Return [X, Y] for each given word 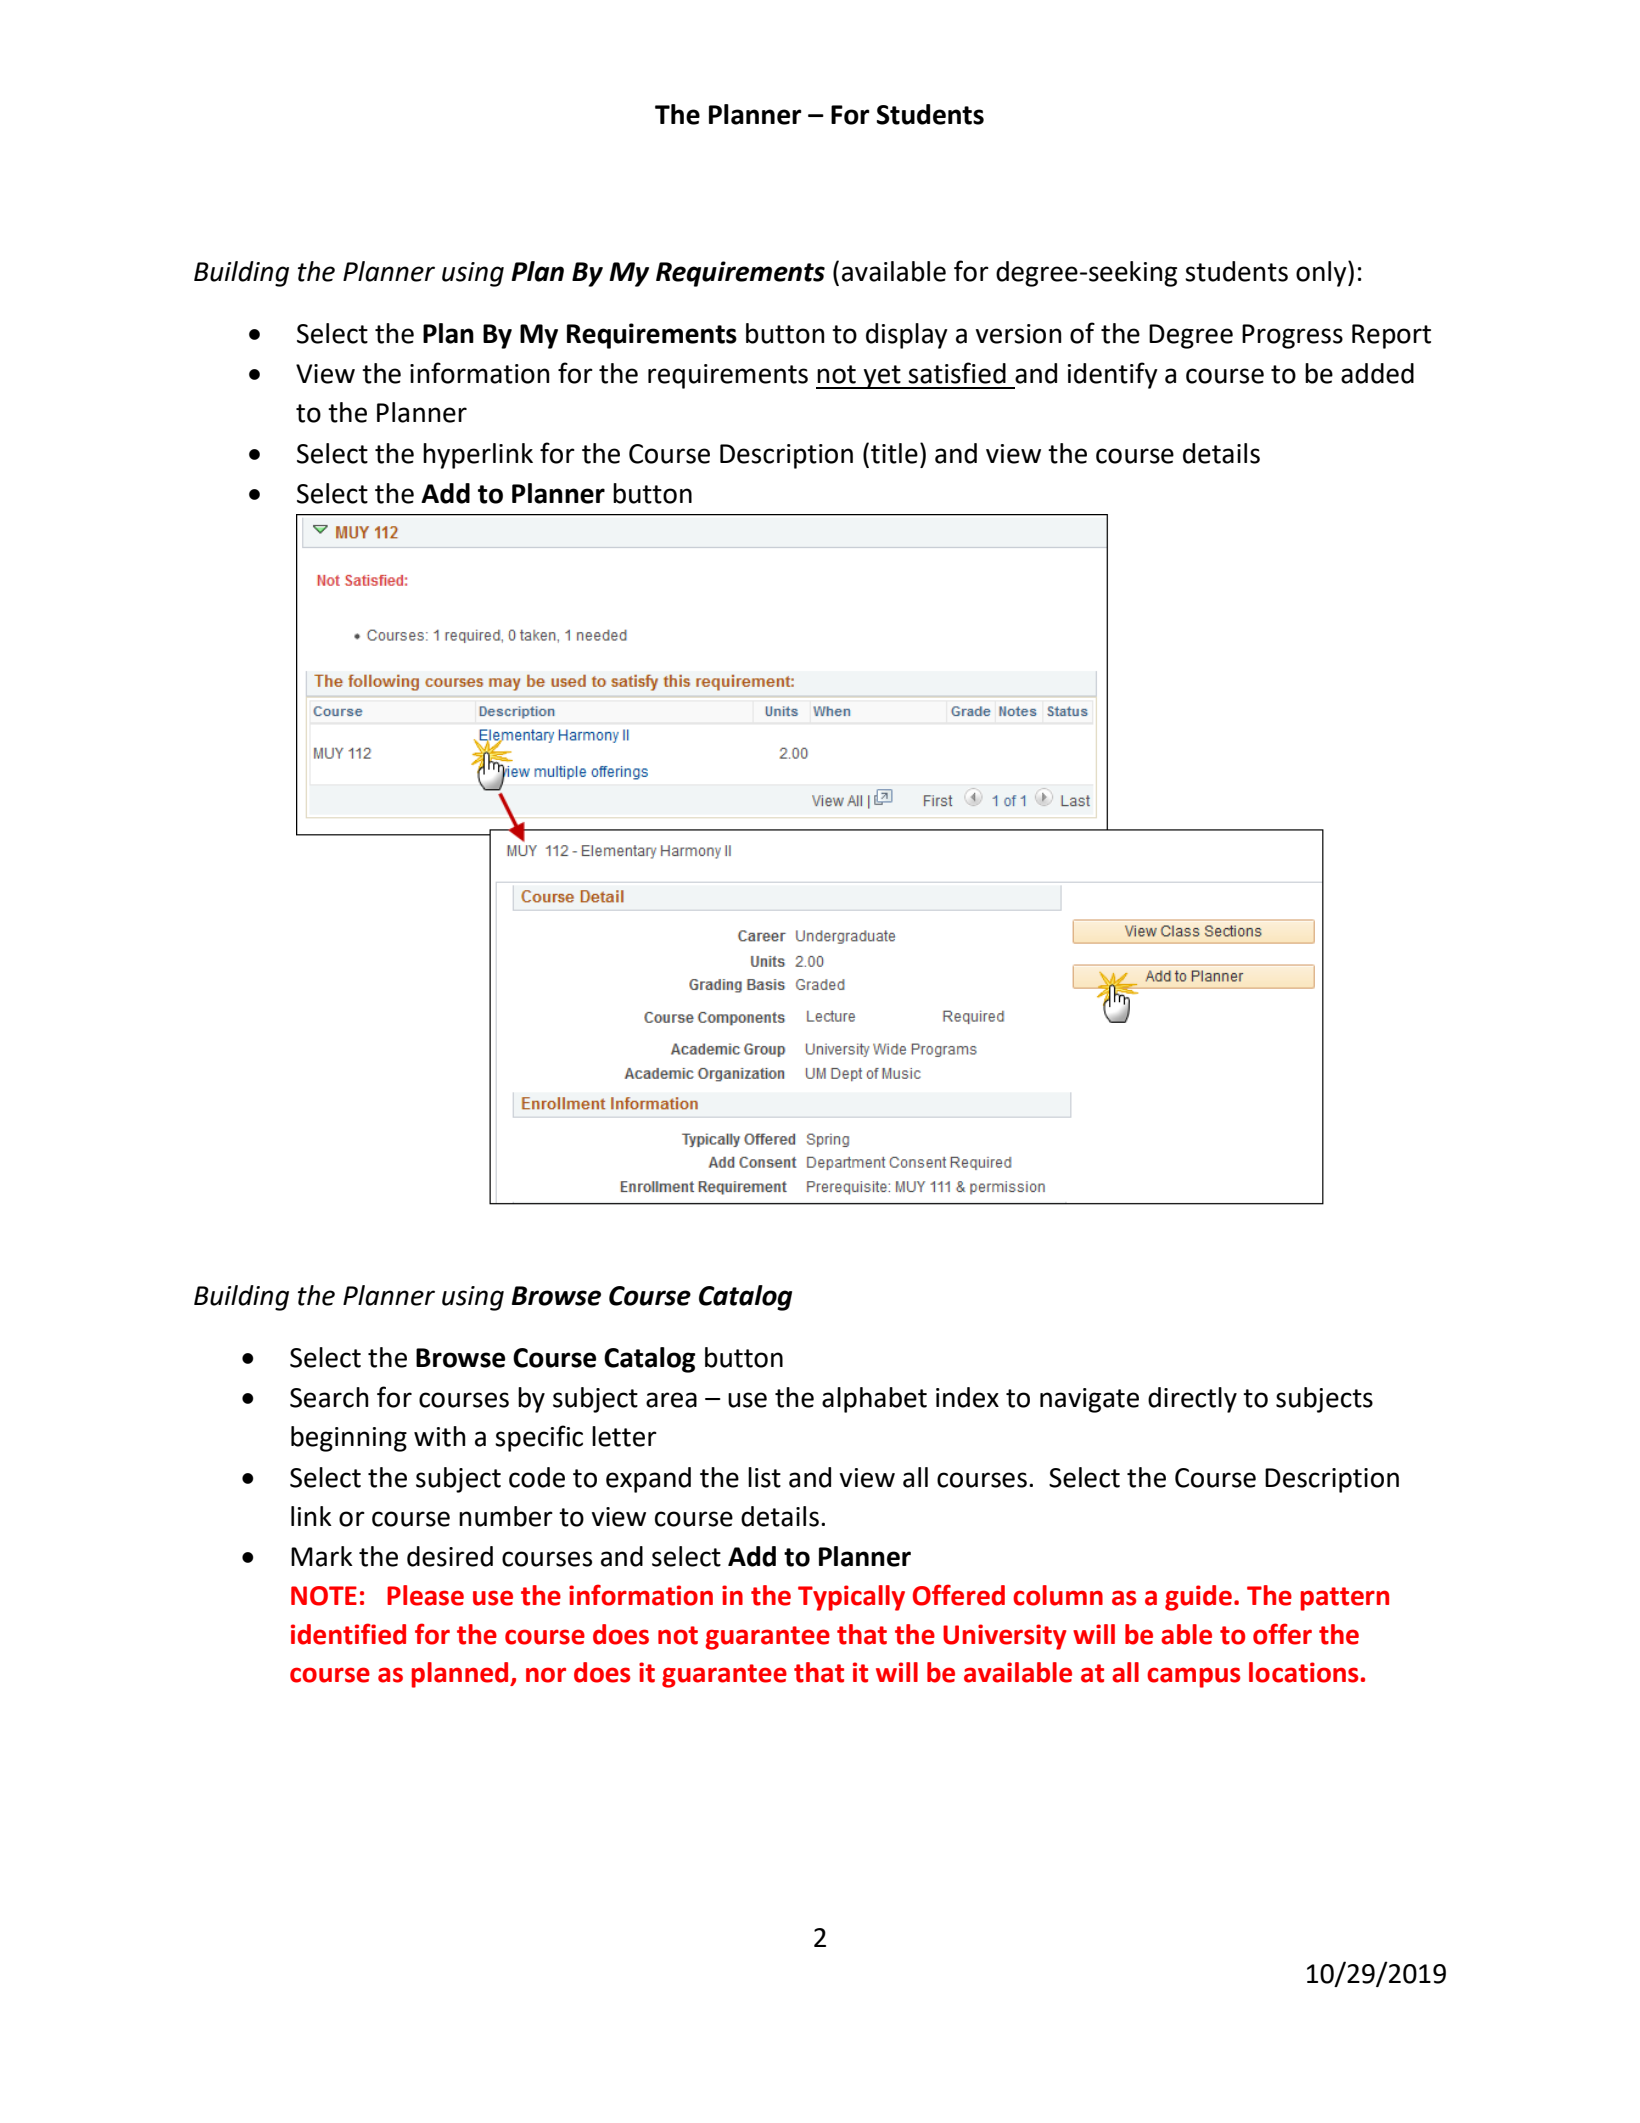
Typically [851, 1598]
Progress [1292, 336]
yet [882, 377]
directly [1192, 1400]
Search [329, 1397]
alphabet [874, 1400]
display [907, 336]
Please [425, 1595]
